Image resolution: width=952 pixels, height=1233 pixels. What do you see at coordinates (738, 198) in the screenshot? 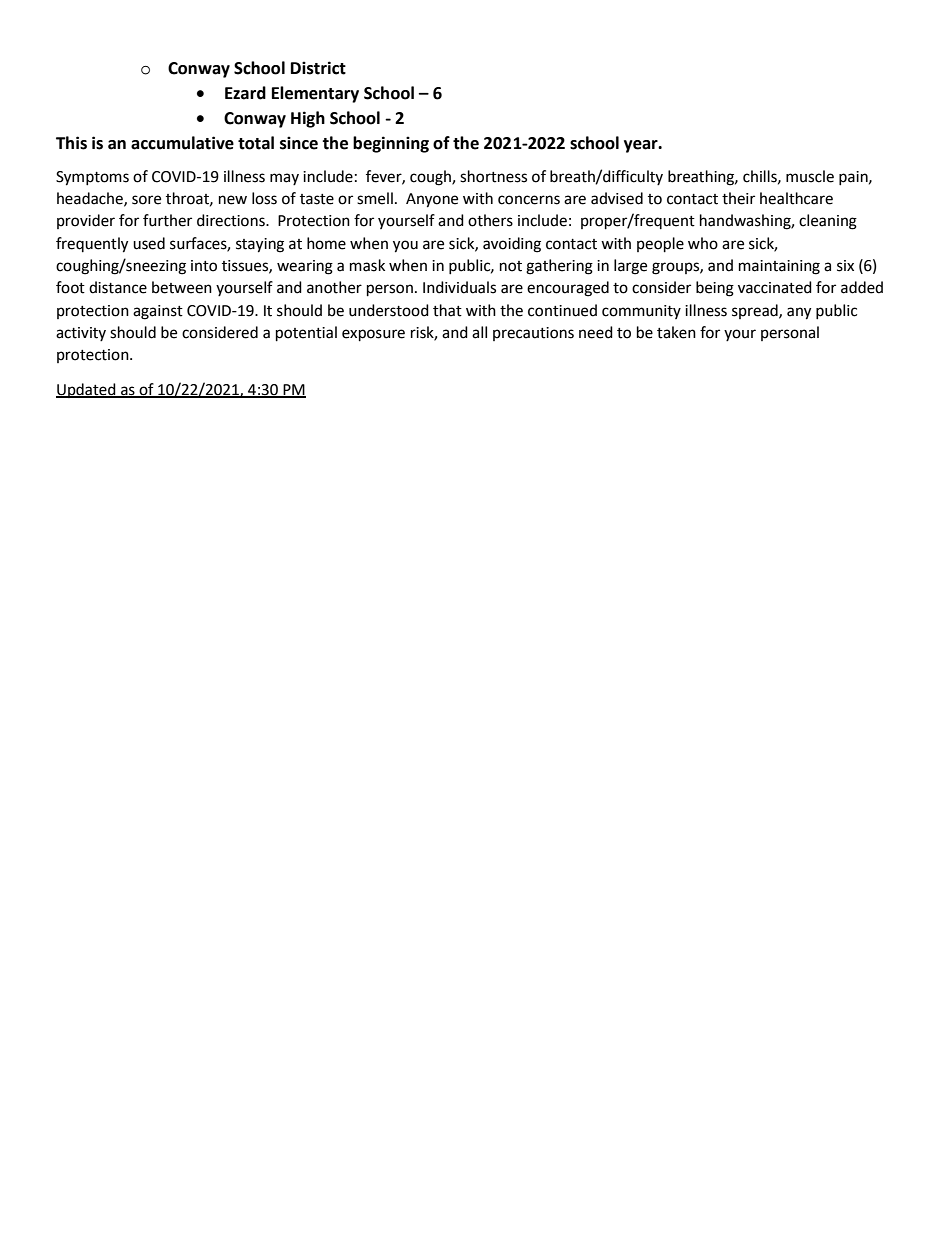
I see `their` at bounding box center [738, 198].
